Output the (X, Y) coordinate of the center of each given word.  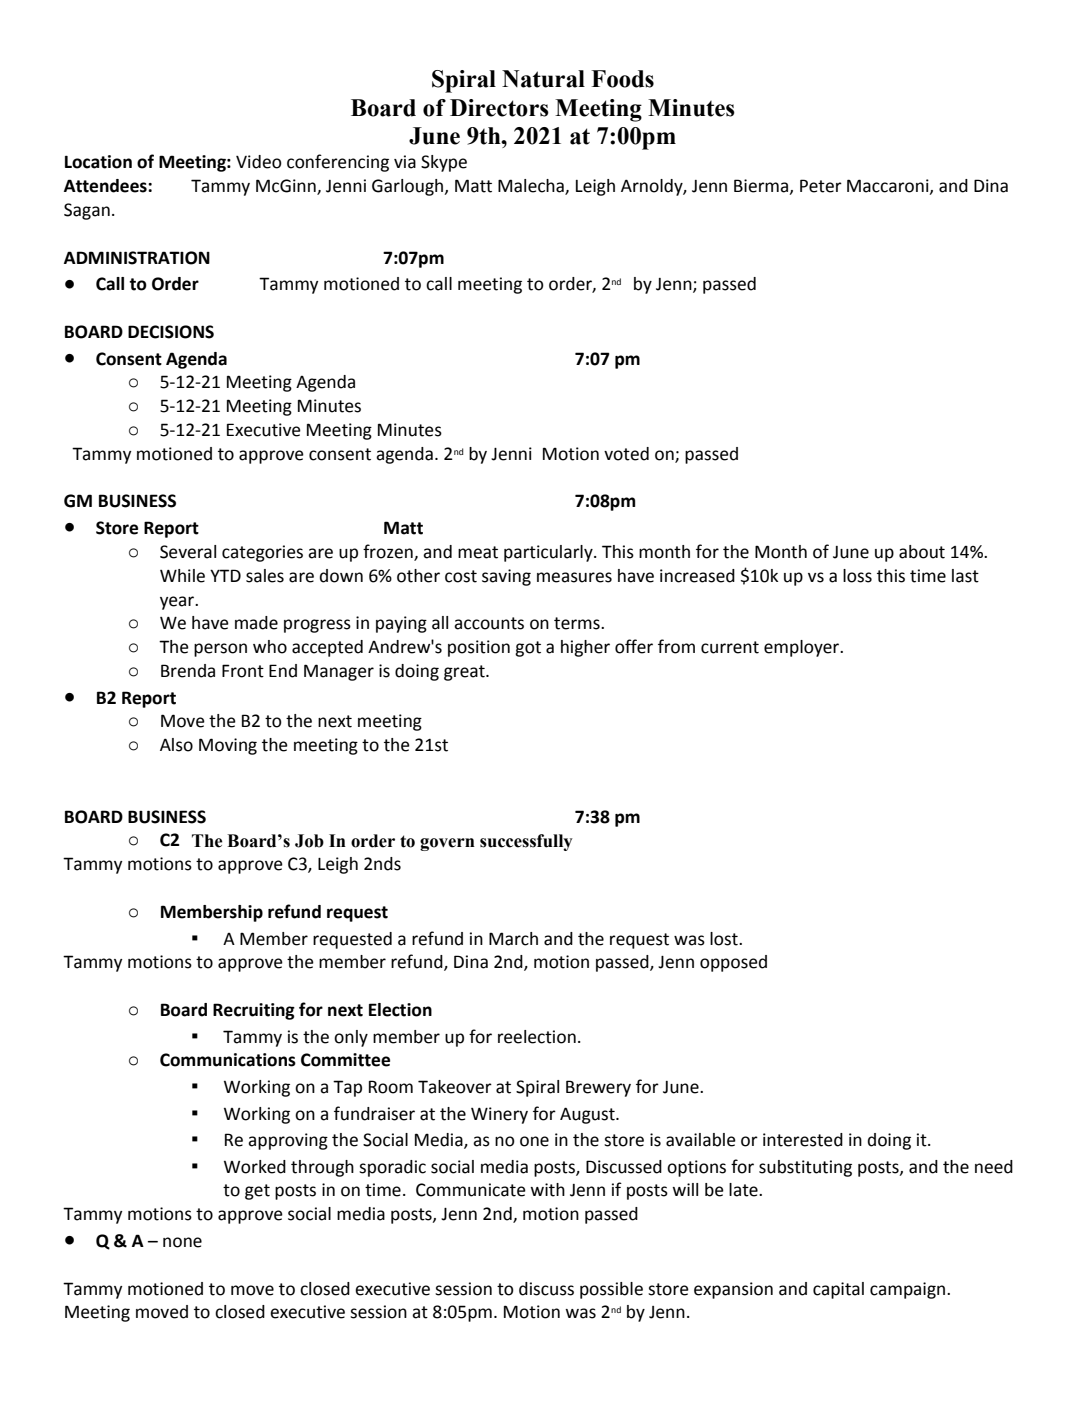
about (922, 552)
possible (611, 1290)
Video (259, 162)
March (513, 939)
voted (626, 454)
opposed (733, 963)
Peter (821, 186)
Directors (499, 108)
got (528, 649)
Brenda (188, 671)
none (182, 1242)
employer (803, 648)
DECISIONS (171, 332)
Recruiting (254, 1011)
